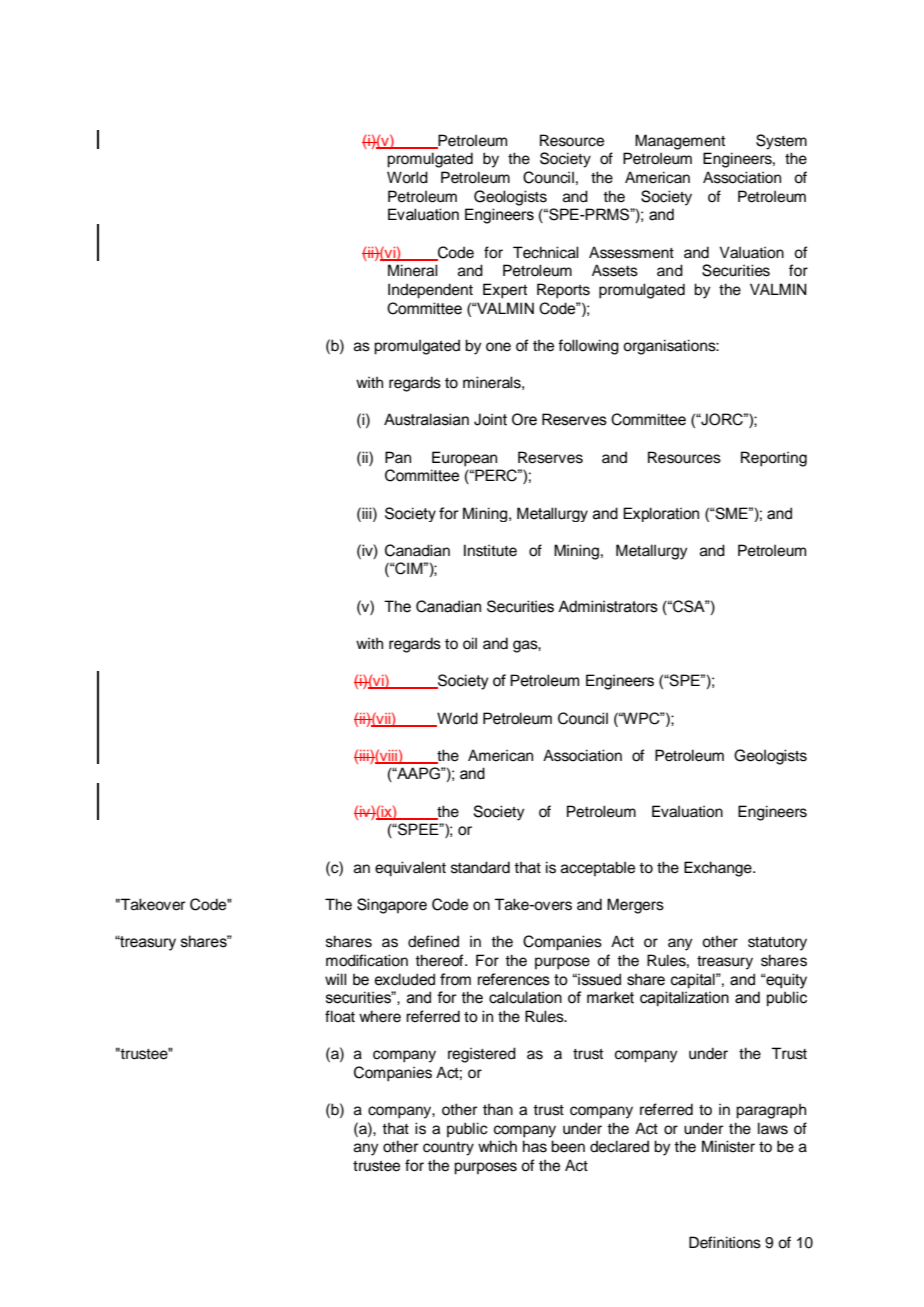 The width and height of the screenshot is (924, 1307). Describe the element at coordinates (448, 1149) in the screenshot. I see `country` at that location.
